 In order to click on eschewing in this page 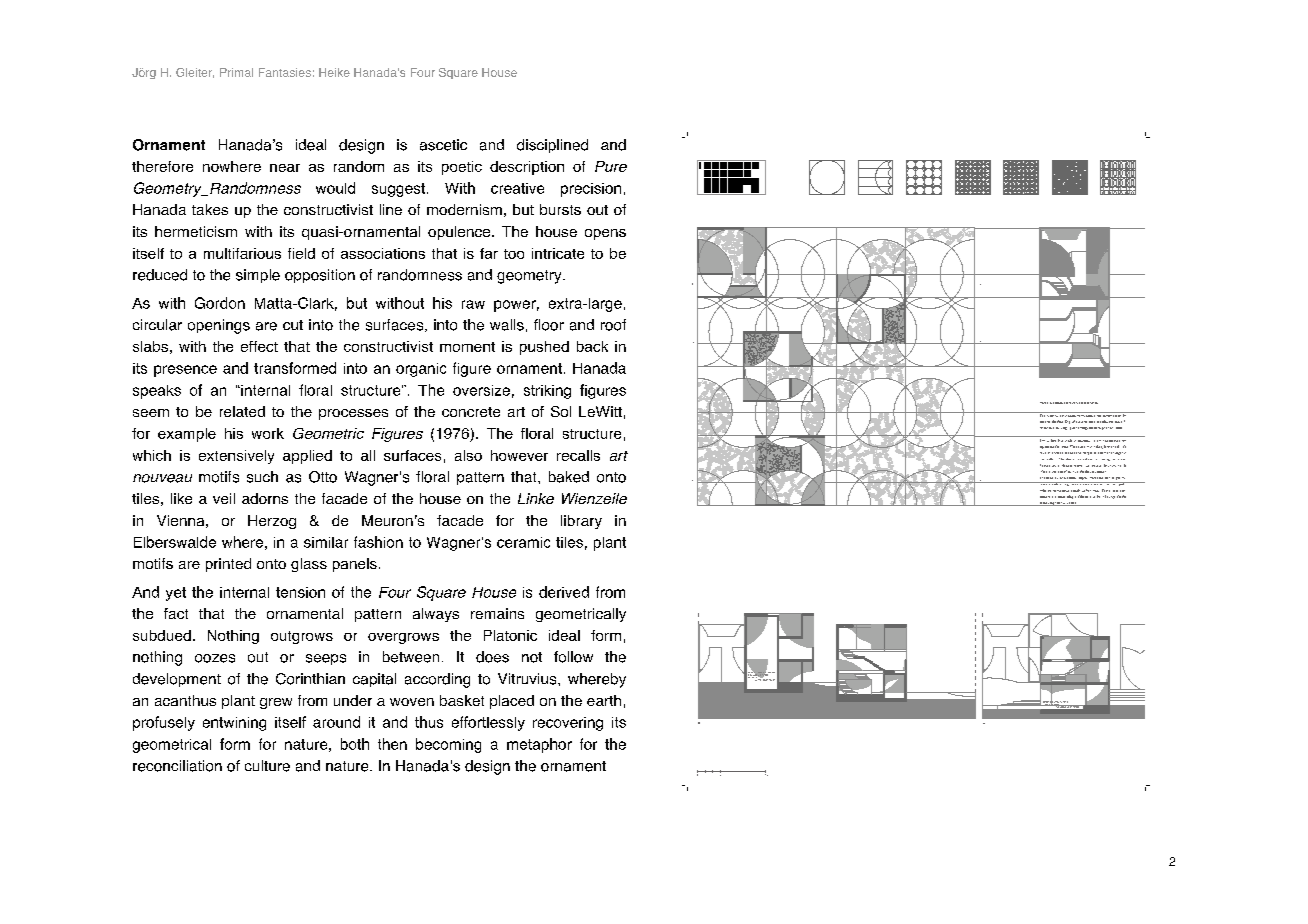, I will do `click(1046, 504)`.
